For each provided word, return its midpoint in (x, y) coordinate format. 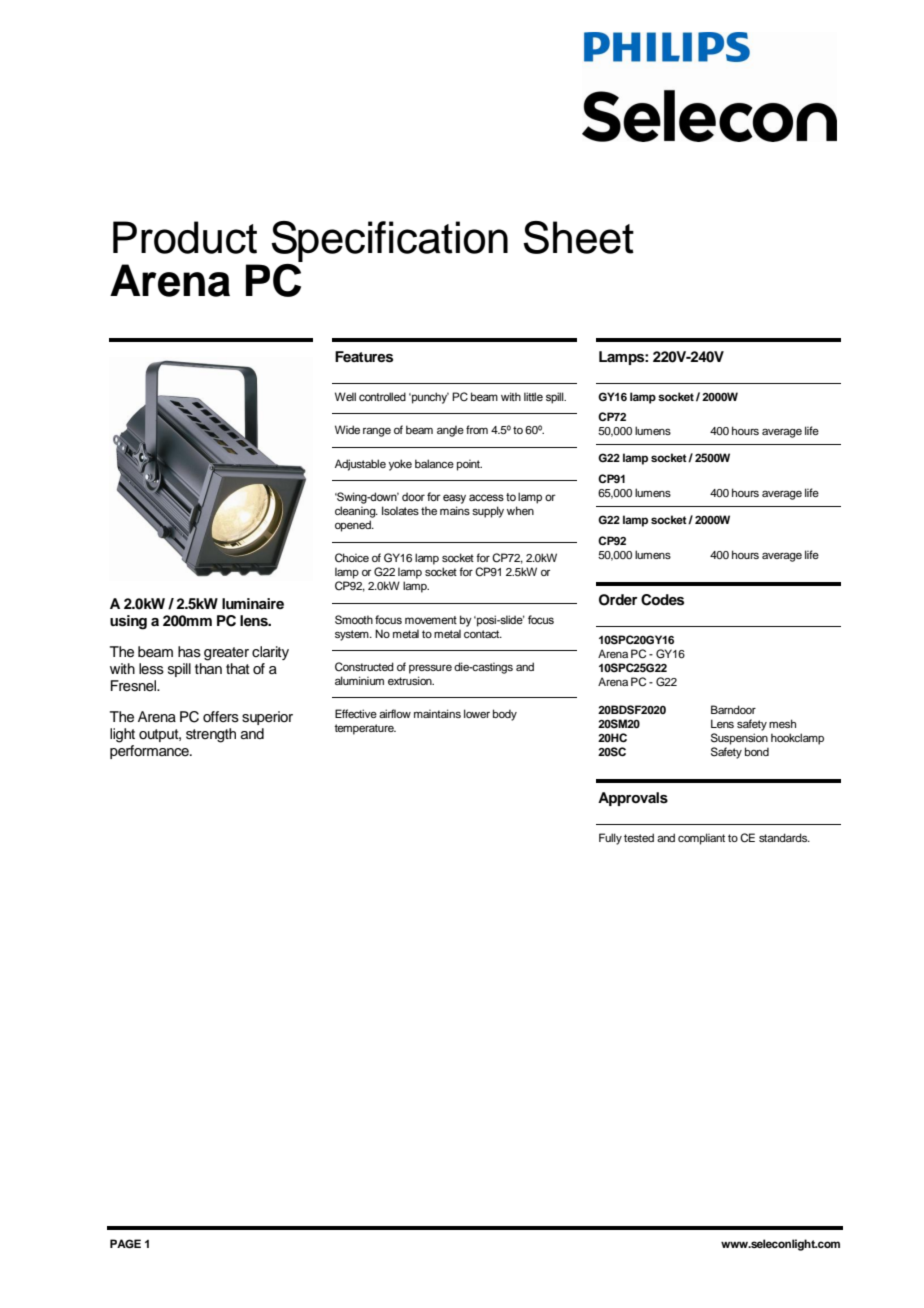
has (189, 652)
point (469, 465)
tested (639, 837)
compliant (701, 839)
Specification (389, 241)
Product (185, 237)
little (533, 396)
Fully (610, 839)
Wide (347, 429)
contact (483, 634)
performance (150, 752)
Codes (662, 600)
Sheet (578, 237)
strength (211, 735)
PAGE (125, 1244)
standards (784, 837)
